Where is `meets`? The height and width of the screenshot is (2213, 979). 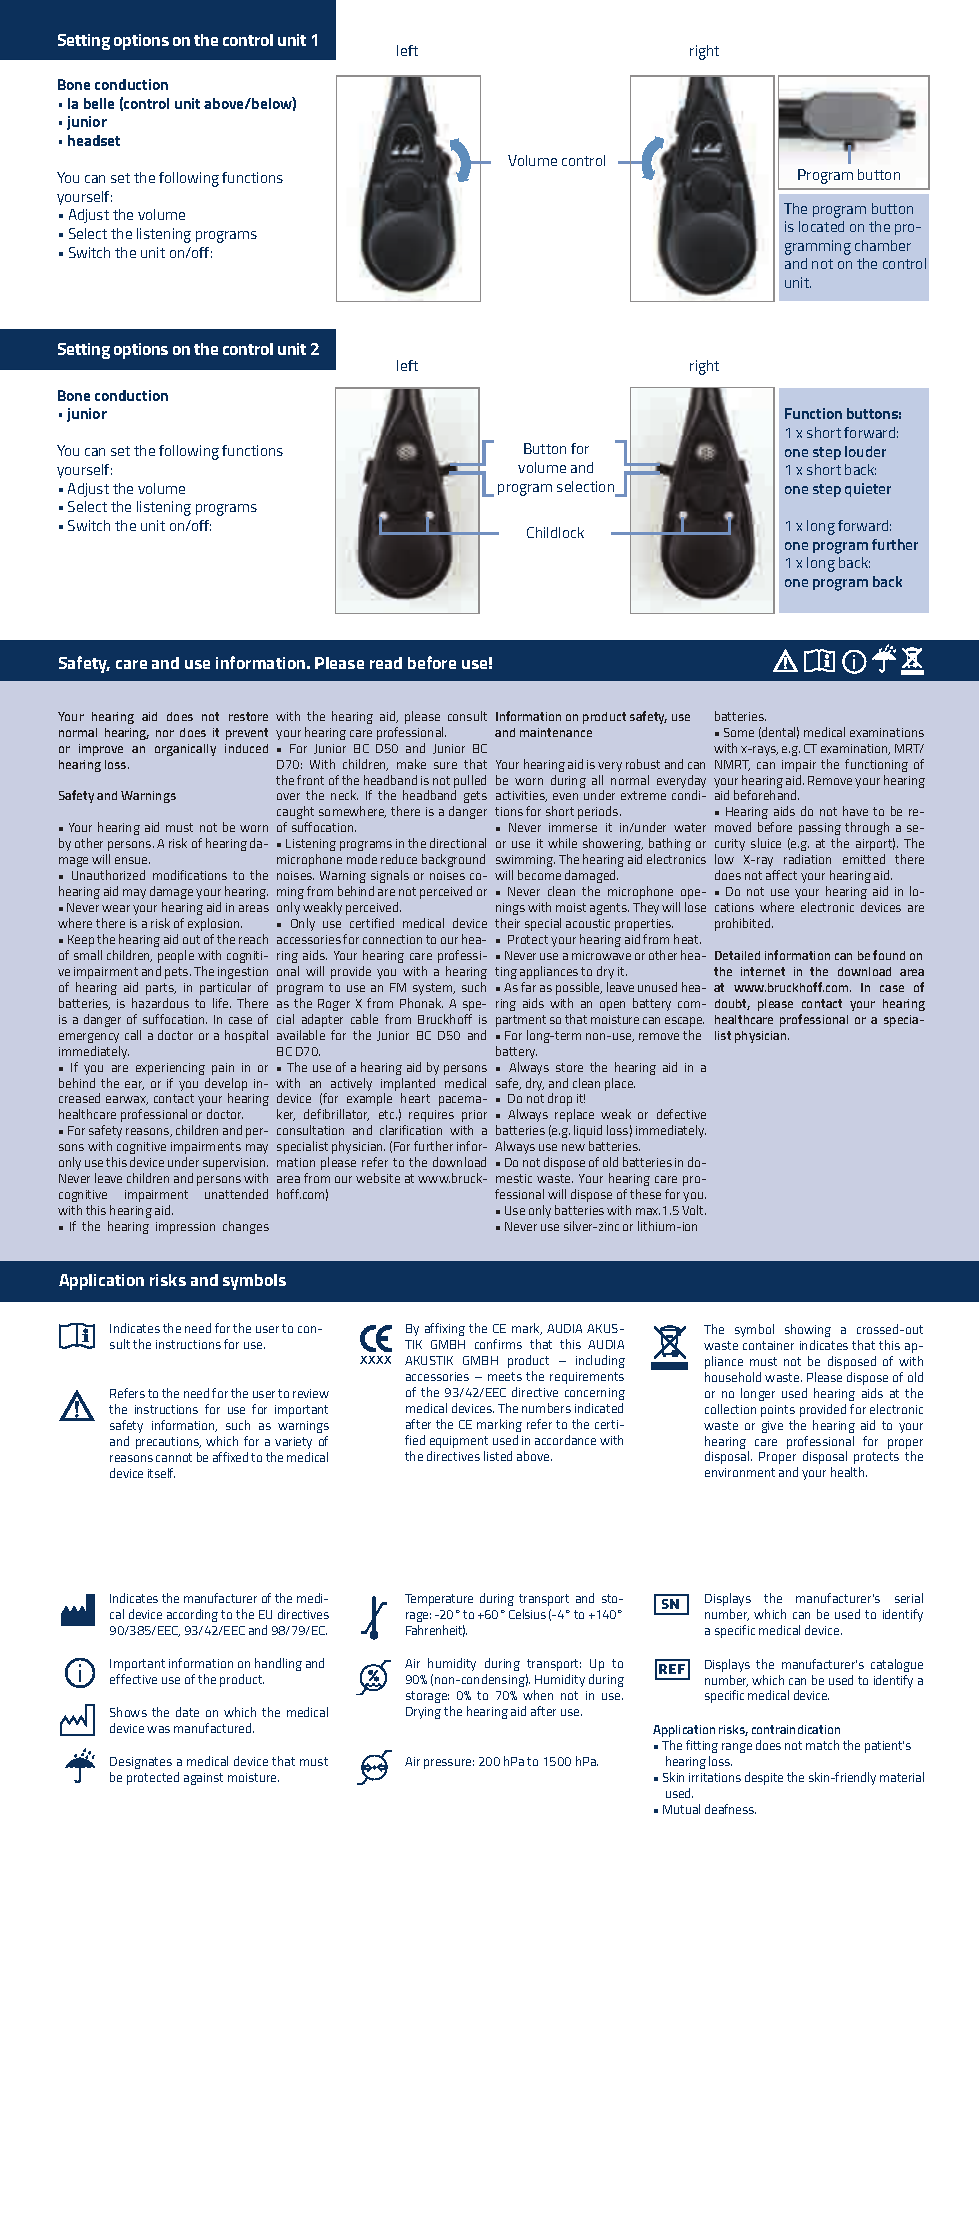
meets is located at coordinates (505, 1376).
